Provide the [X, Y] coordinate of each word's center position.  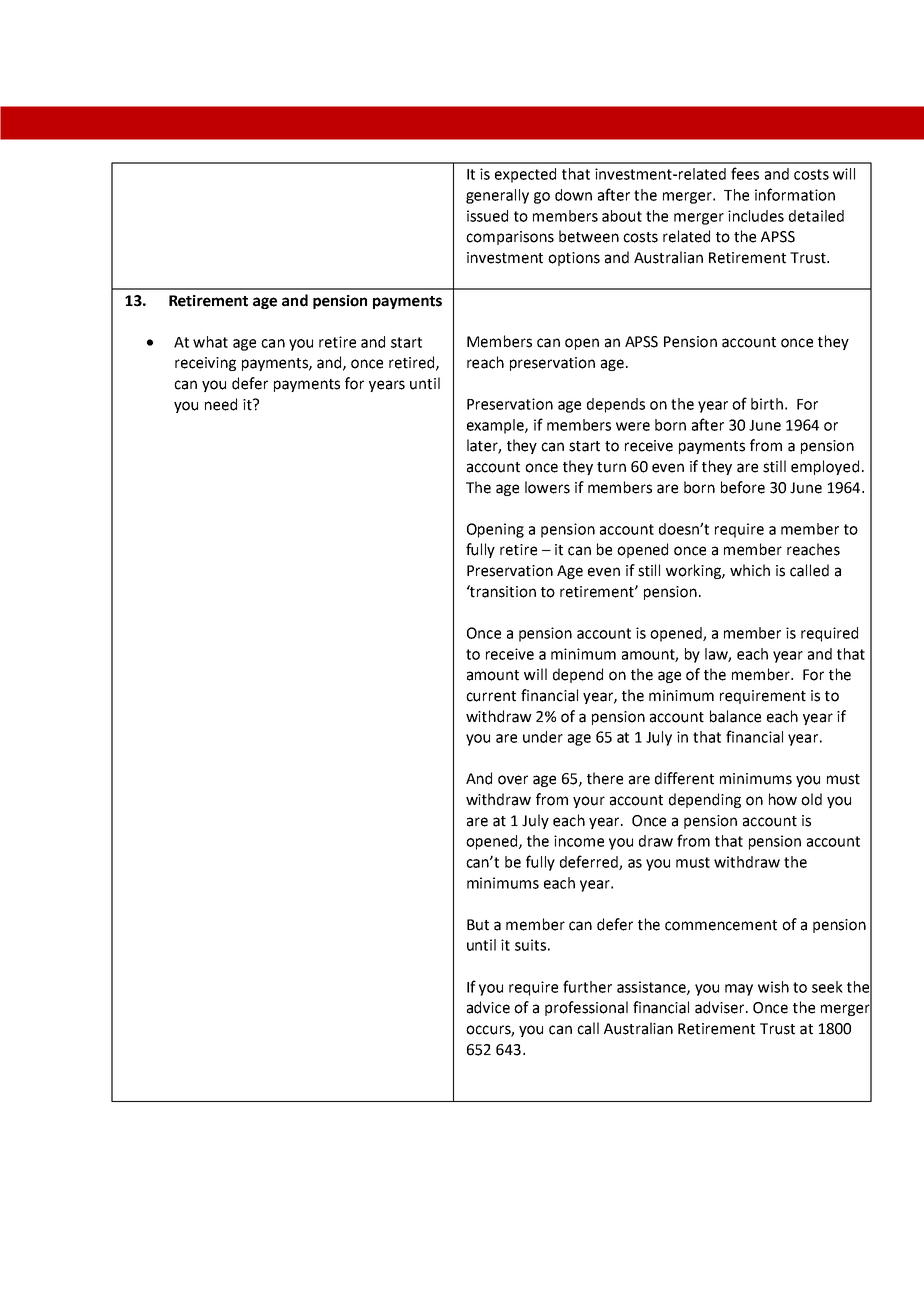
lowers [547, 487]
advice [488, 1007]
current [491, 696]
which [750, 570]
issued [487, 216]
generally [497, 196]
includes [756, 216]
